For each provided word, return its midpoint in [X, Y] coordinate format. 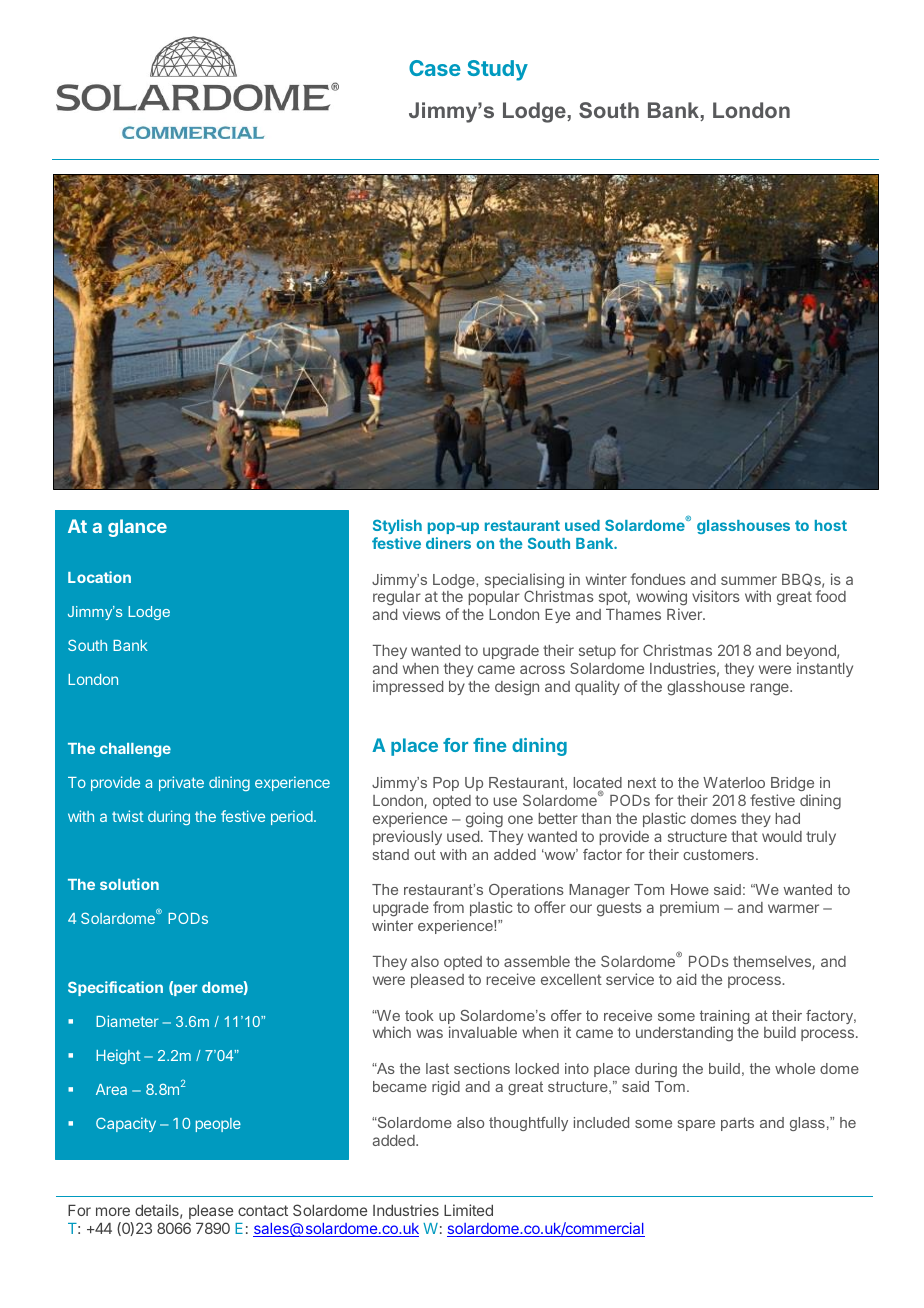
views [422, 614]
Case [435, 68]
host [831, 525]
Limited [468, 1210]
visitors [716, 596]
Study [497, 70]
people [218, 1125]
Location [99, 577]
